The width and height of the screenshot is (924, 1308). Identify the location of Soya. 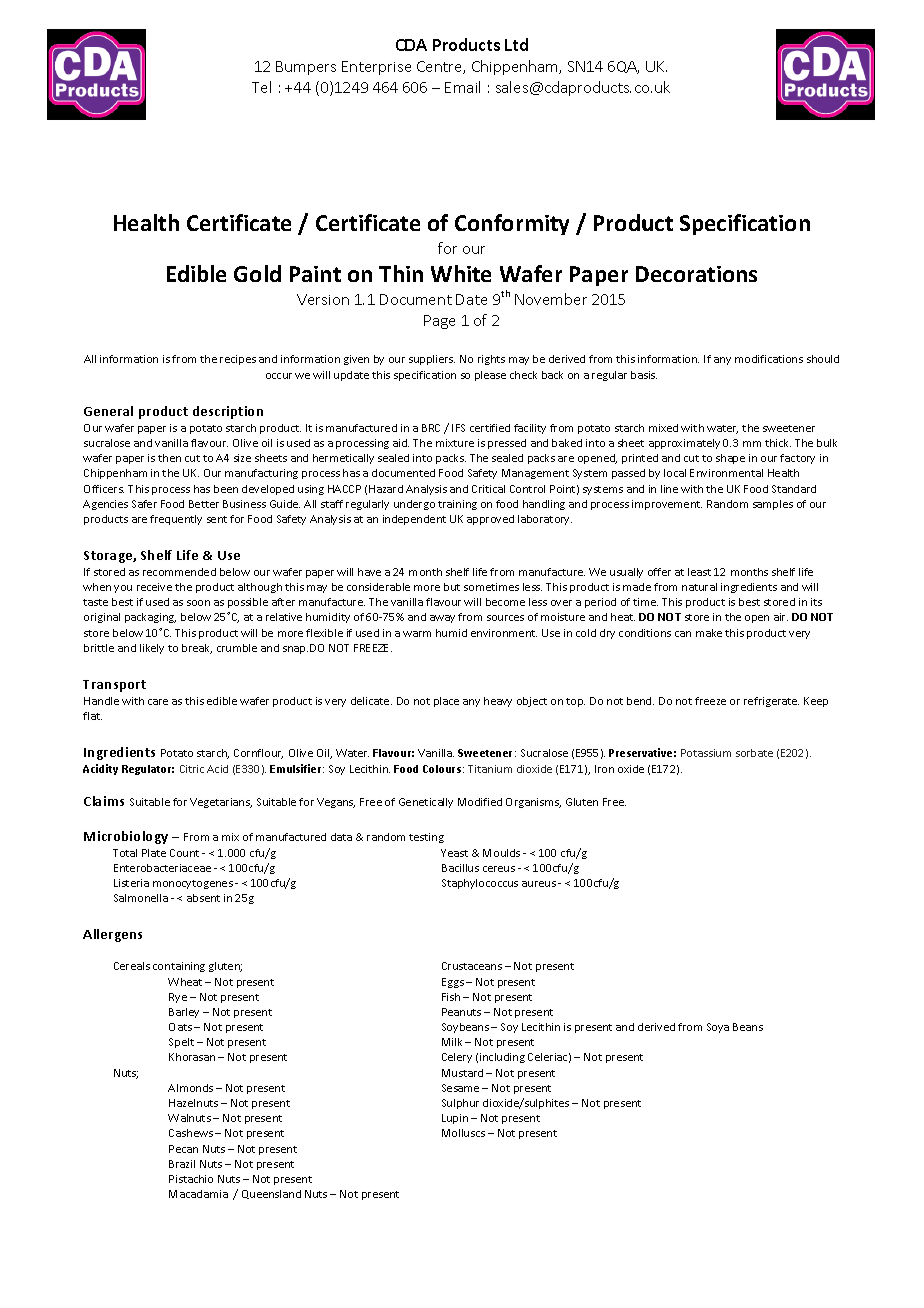
(718, 1028).
